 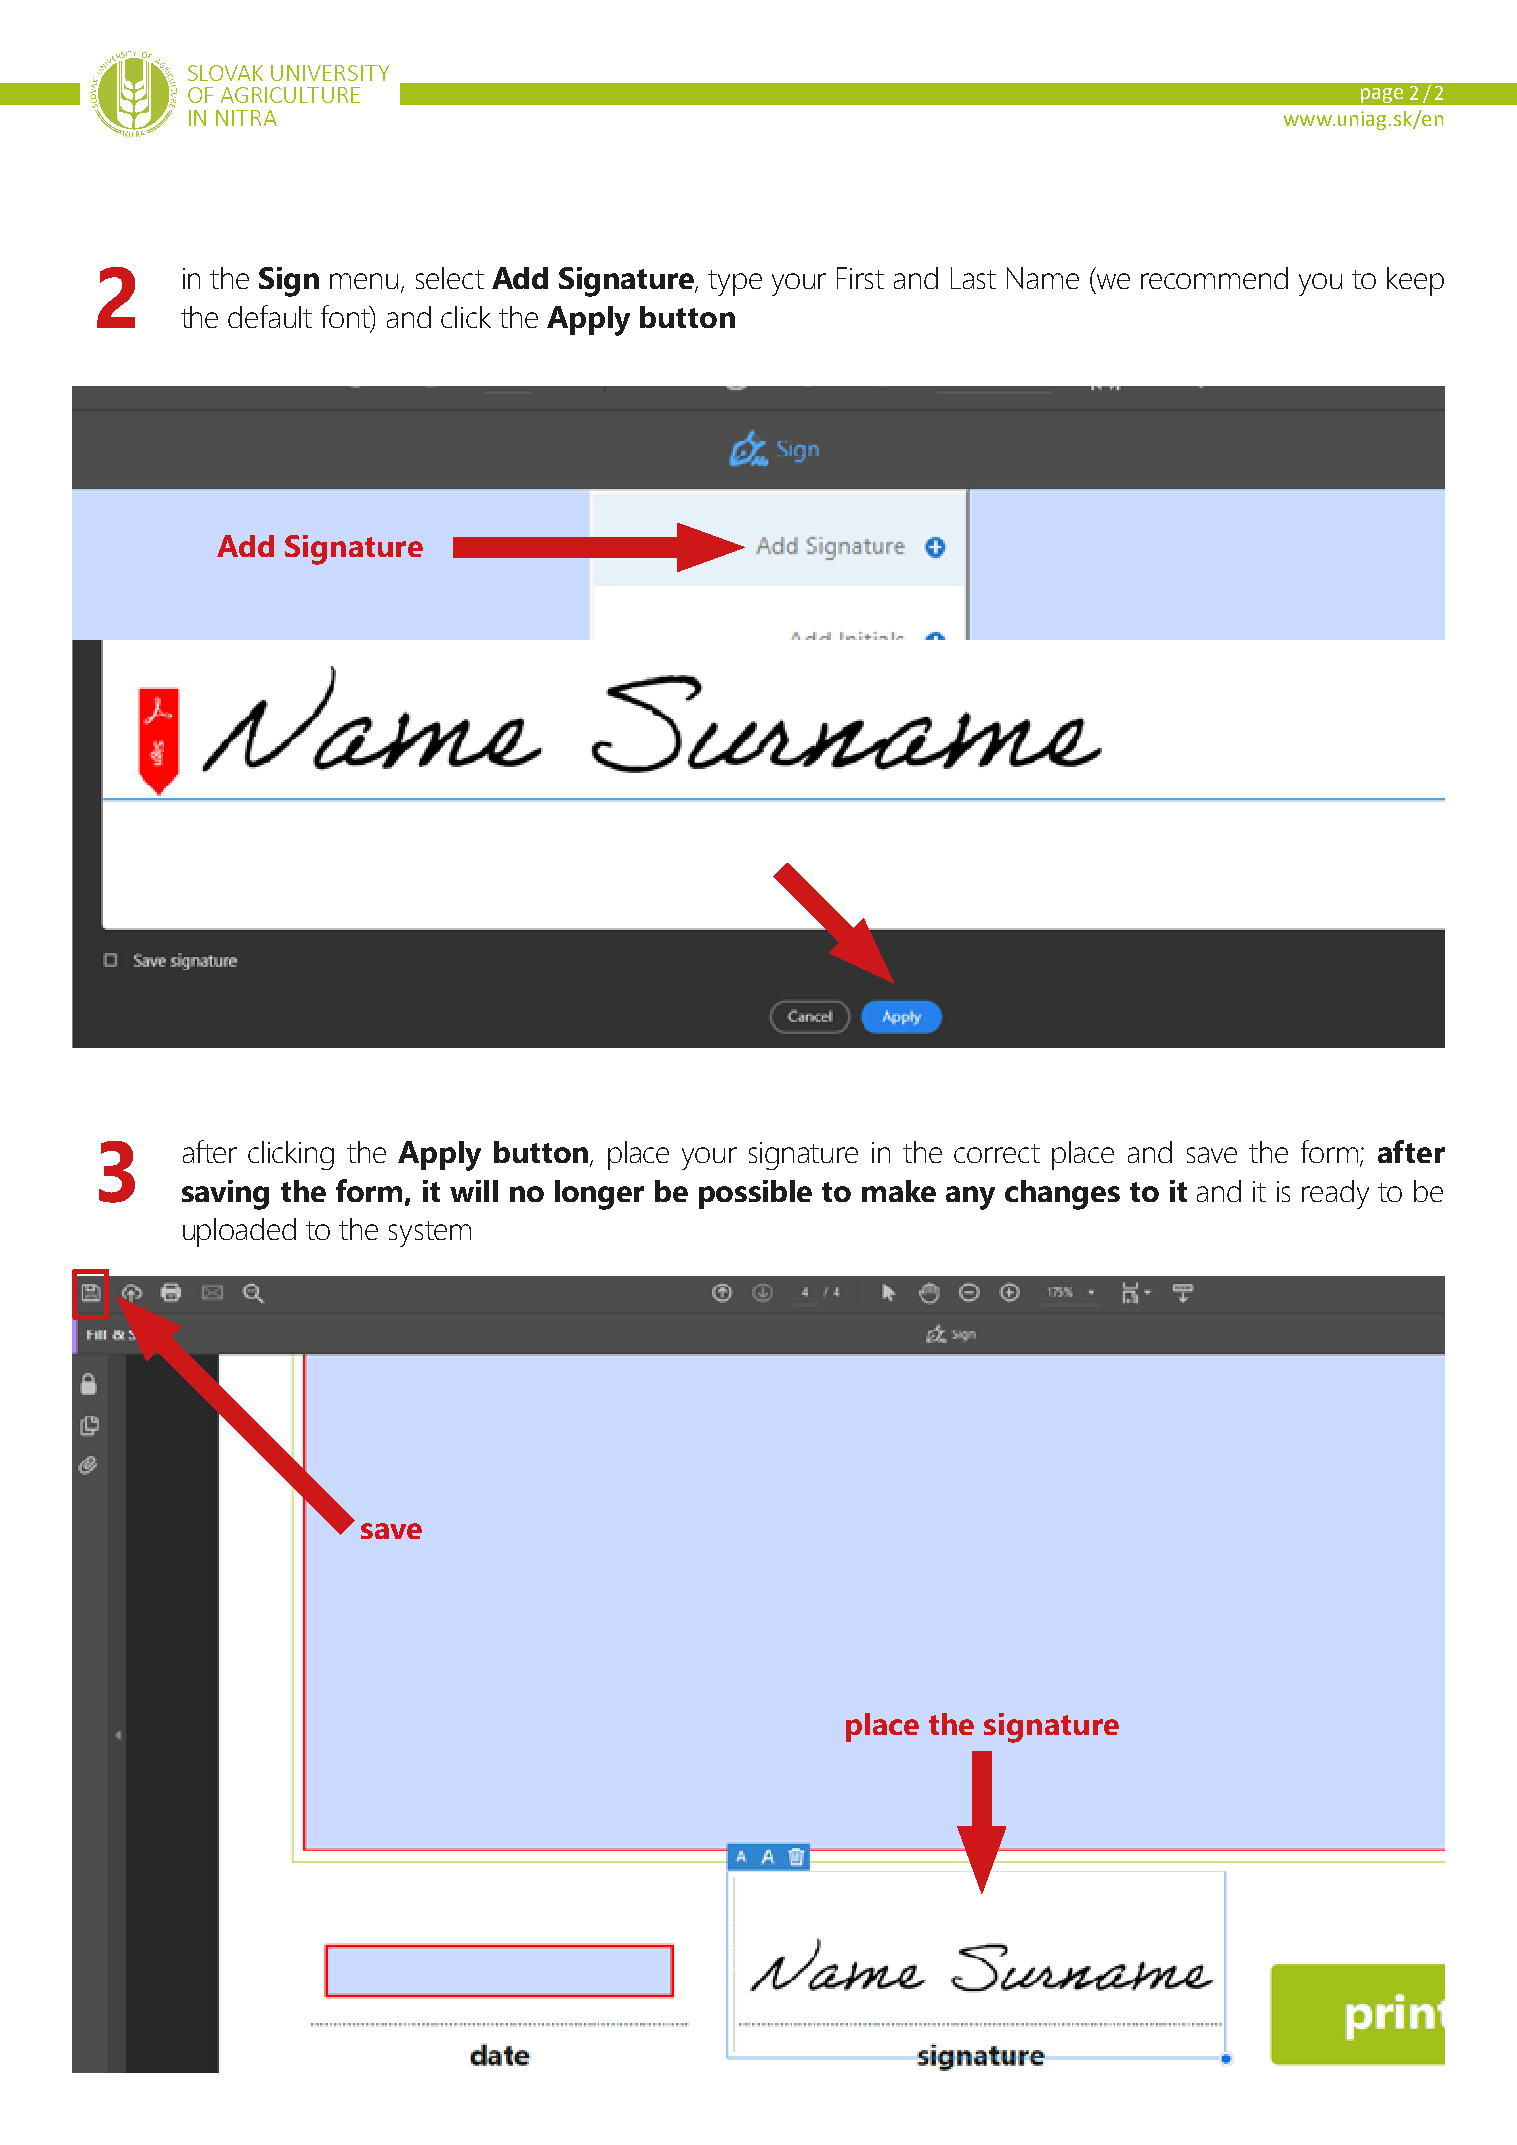 I want to click on system, so click(x=430, y=1234).
